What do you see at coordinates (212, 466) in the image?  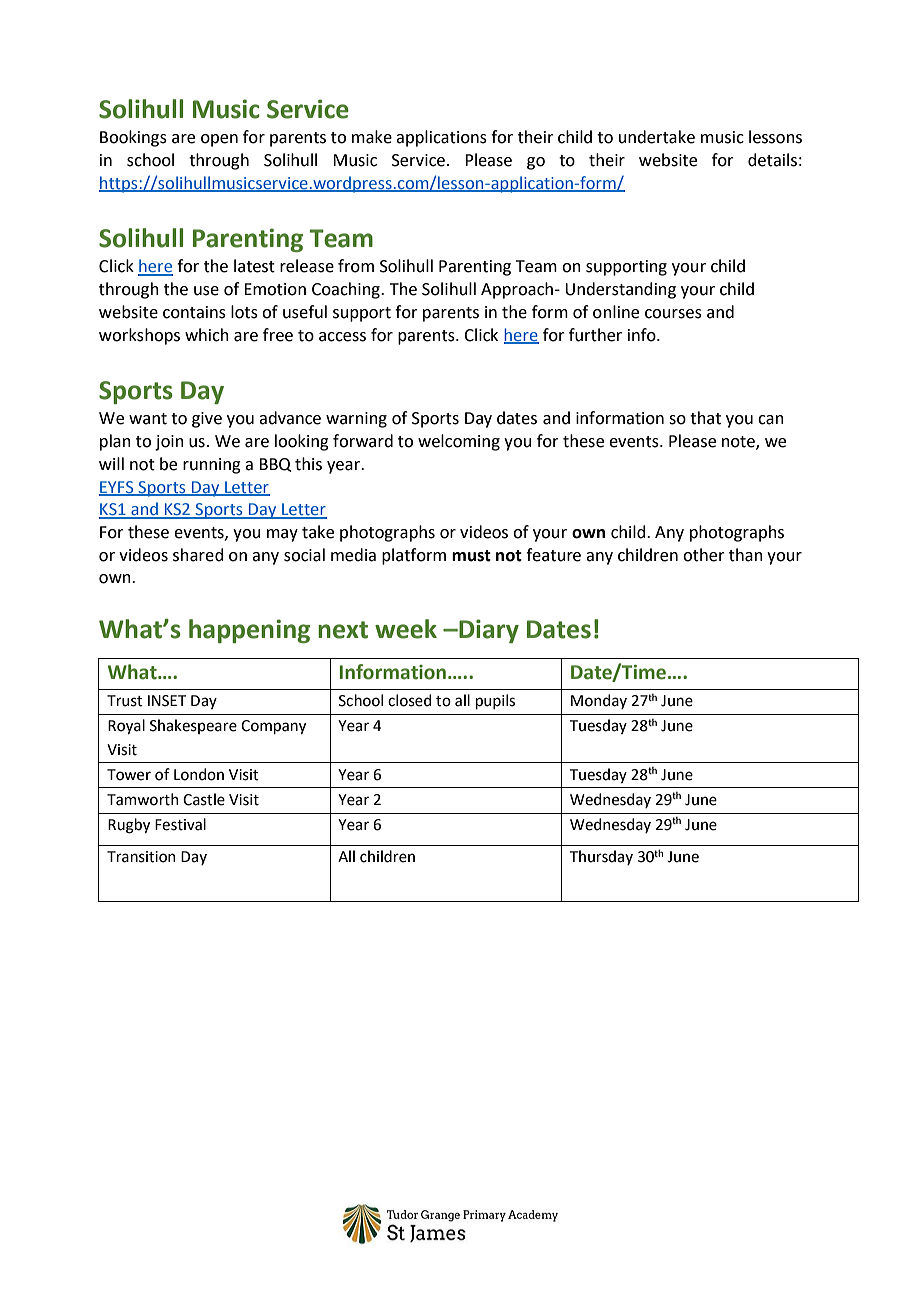 I see `running` at bounding box center [212, 466].
